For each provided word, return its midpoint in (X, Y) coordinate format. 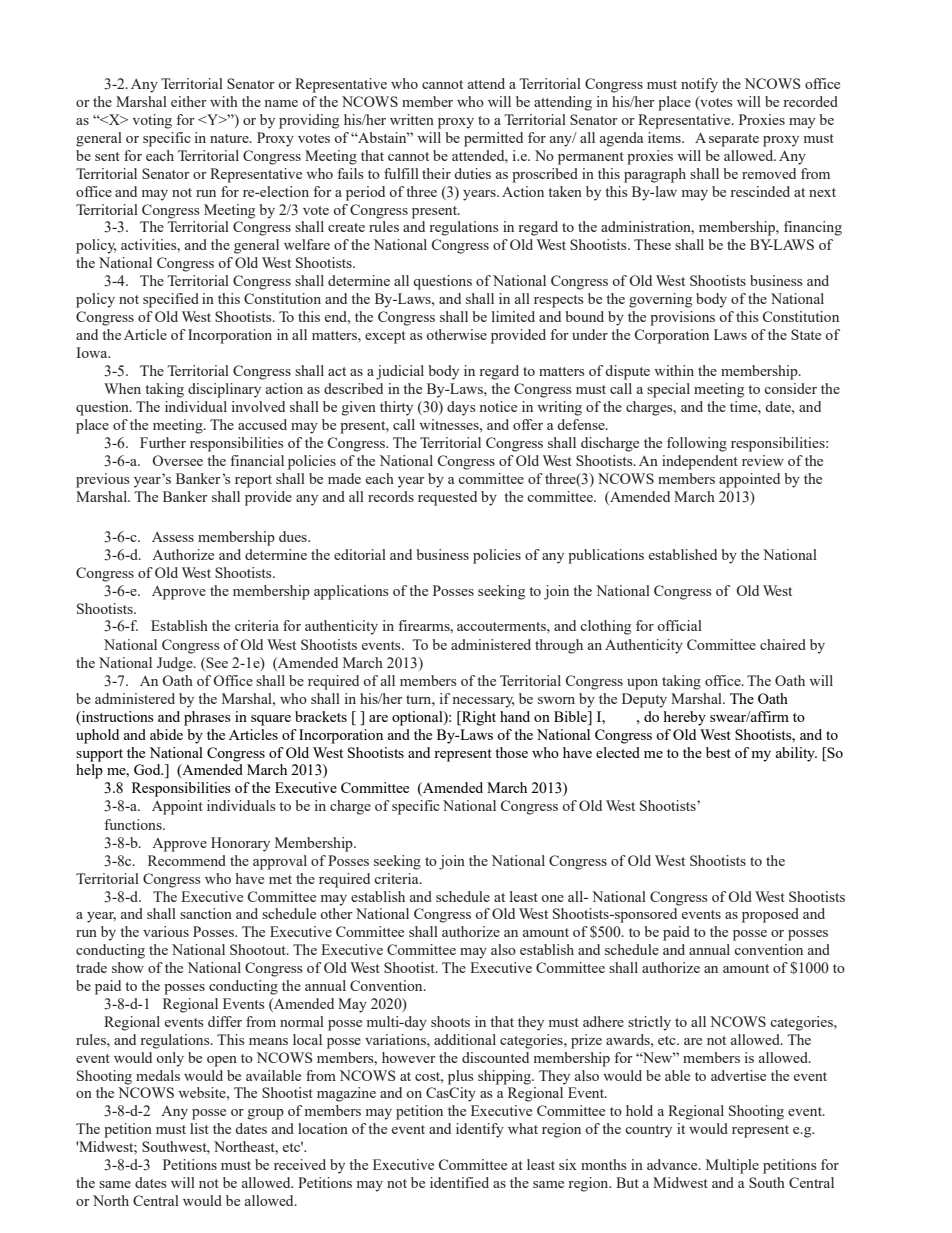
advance (673, 1164)
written (412, 119)
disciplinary (224, 390)
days (461, 408)
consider (790, 388)
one (552, 898)
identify (480, 1130)
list (199, 1128)
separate (734, 140)
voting (152, 121)
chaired (783, 644)
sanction (206, 913)
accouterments (502, 626)
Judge (176, 664)
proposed (770, 915)
